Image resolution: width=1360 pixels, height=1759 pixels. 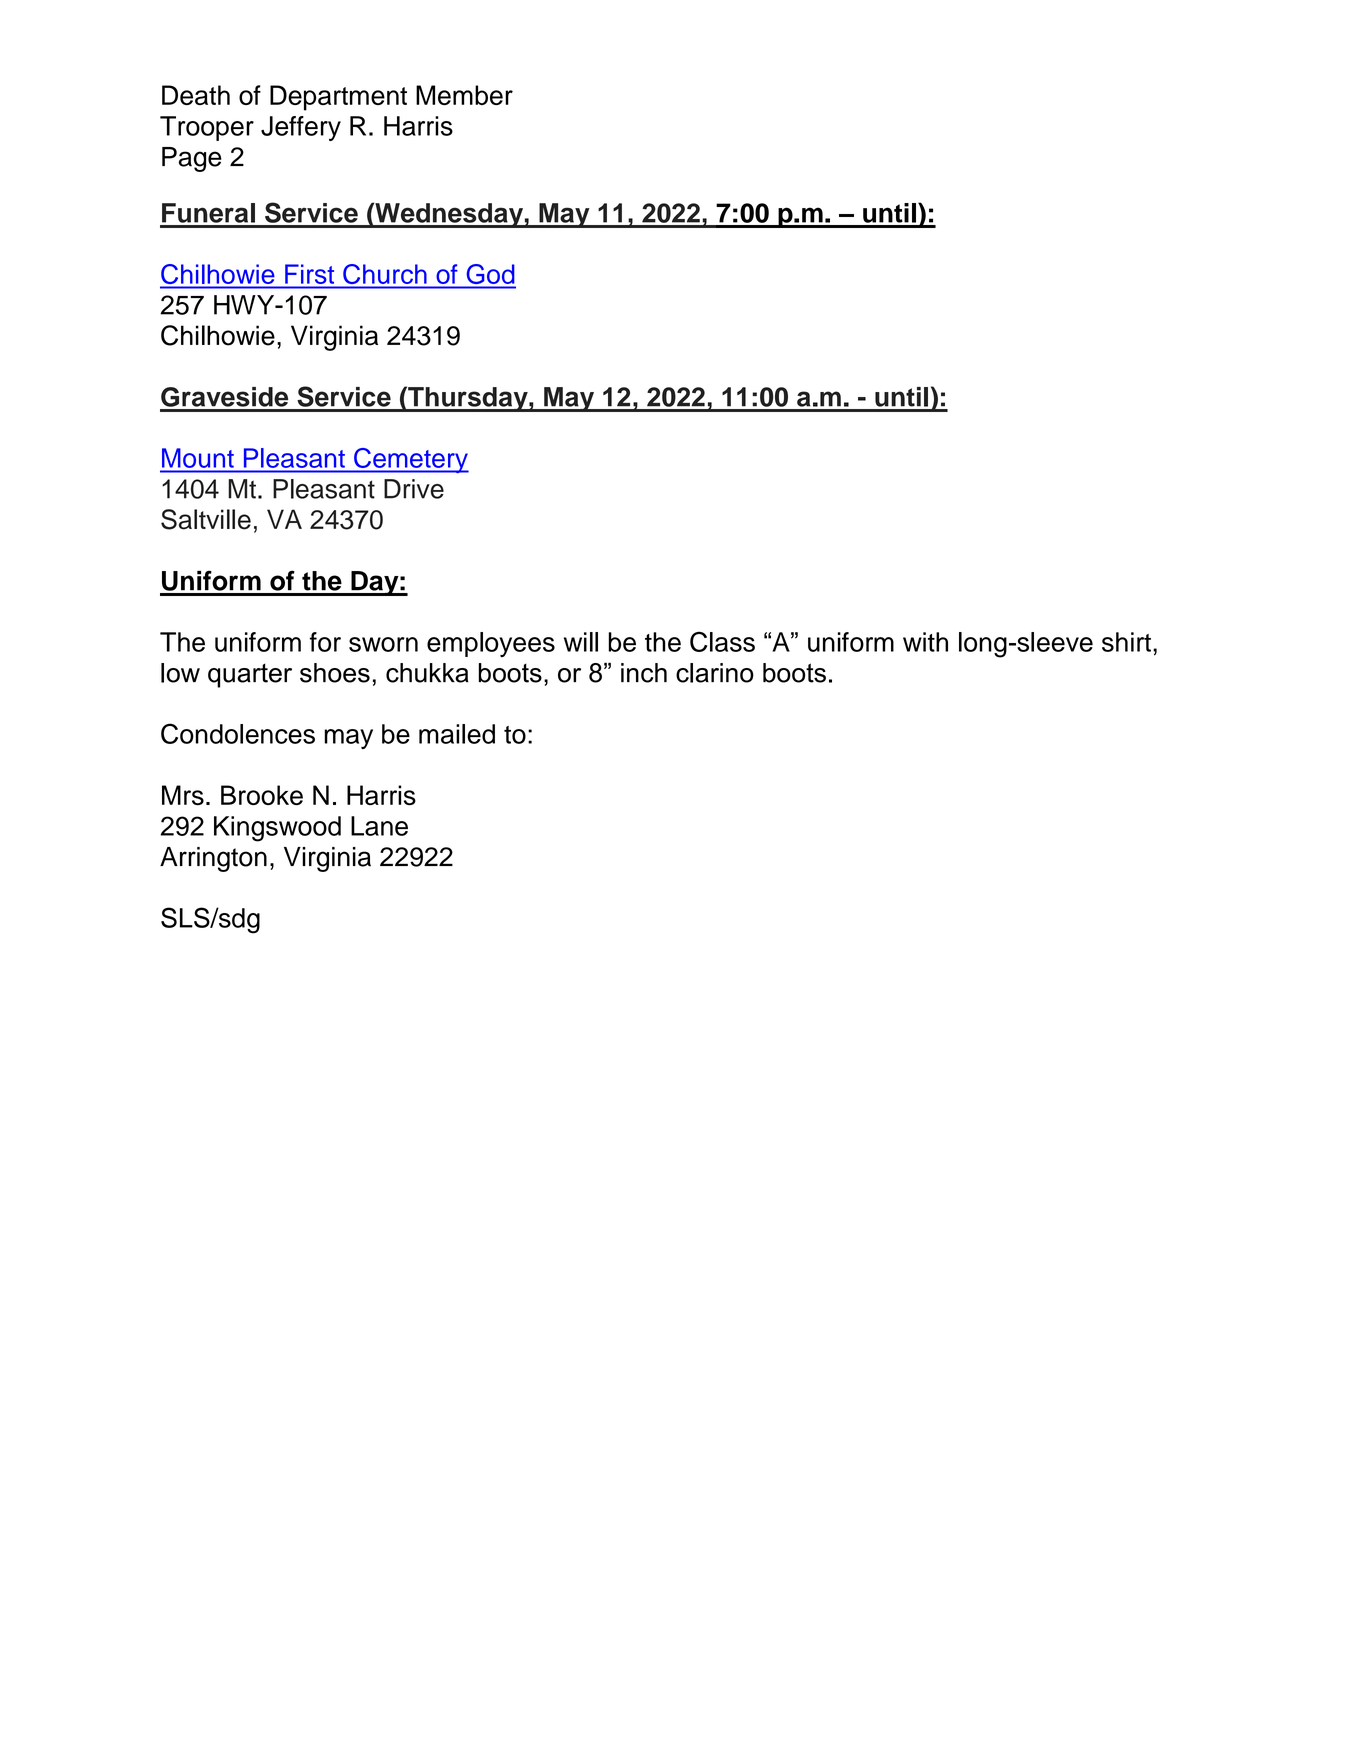 What do you see at coordinates (925, 642) in the screenshot?
I see `with` at bounding box center [925, 642].
